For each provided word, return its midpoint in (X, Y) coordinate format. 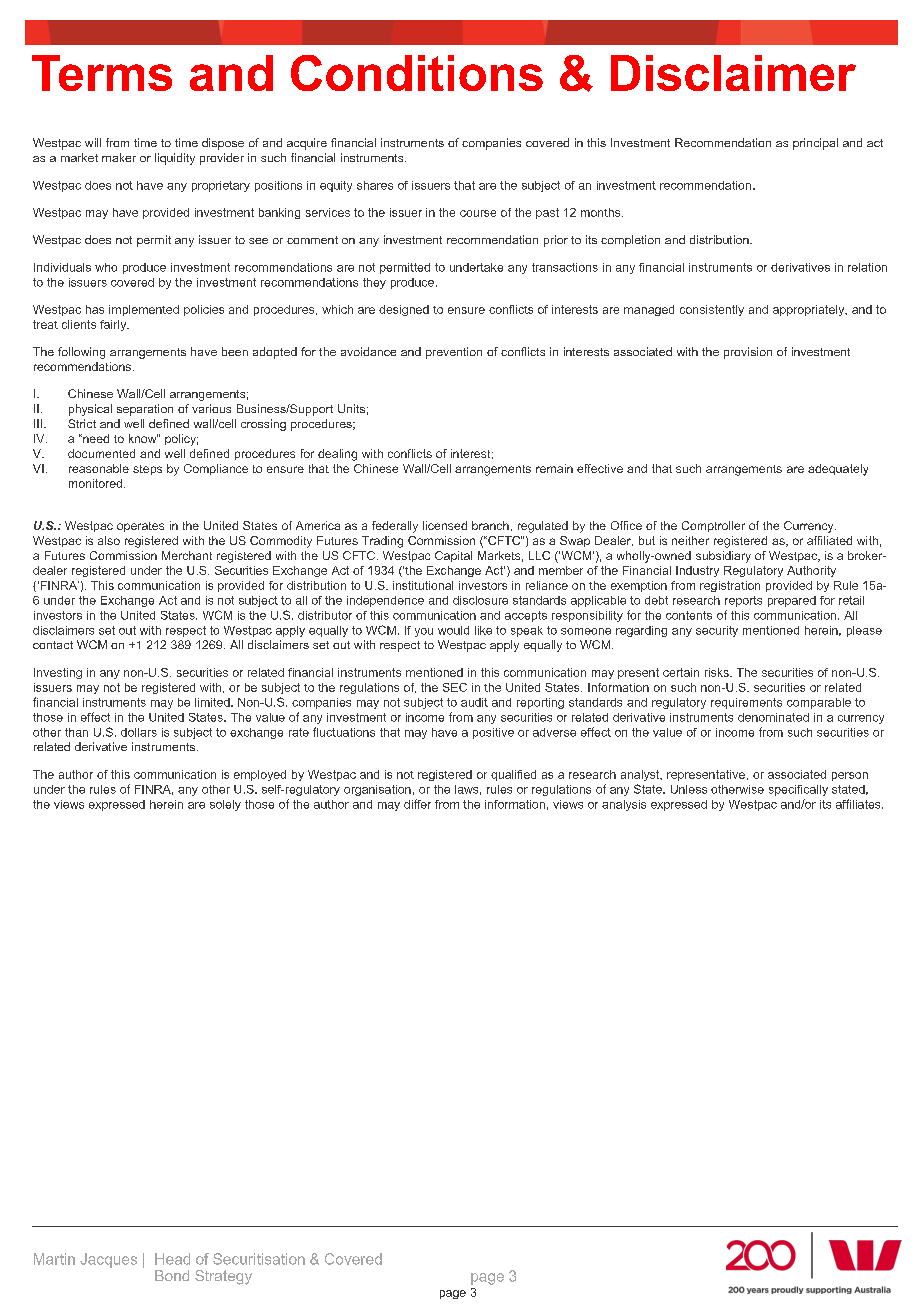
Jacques (108, 1260)
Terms (102, 73)
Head (172, 1259)
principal (815, 144)
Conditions (417, 73)
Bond (172, 1275)
